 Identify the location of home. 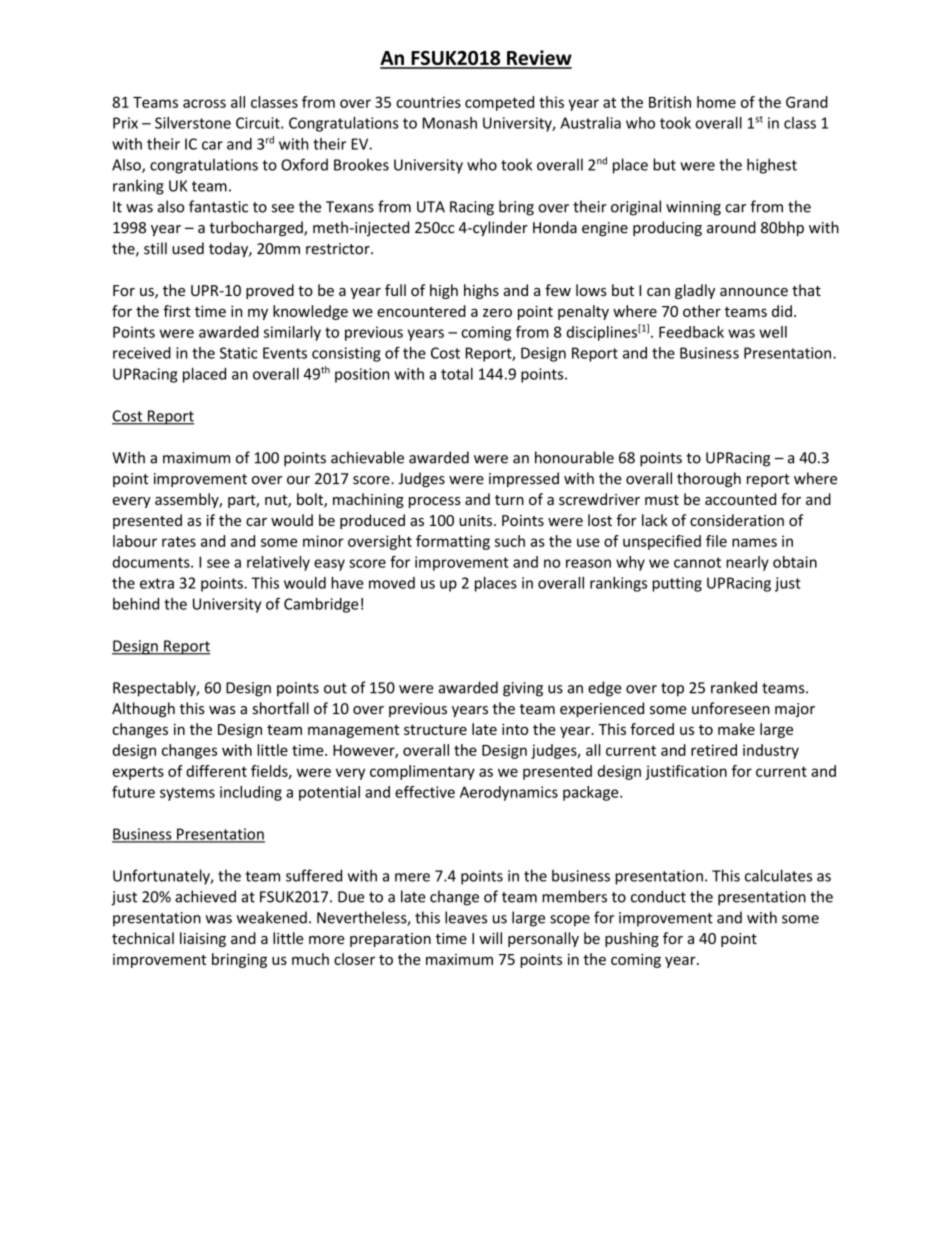
(716, 102).
